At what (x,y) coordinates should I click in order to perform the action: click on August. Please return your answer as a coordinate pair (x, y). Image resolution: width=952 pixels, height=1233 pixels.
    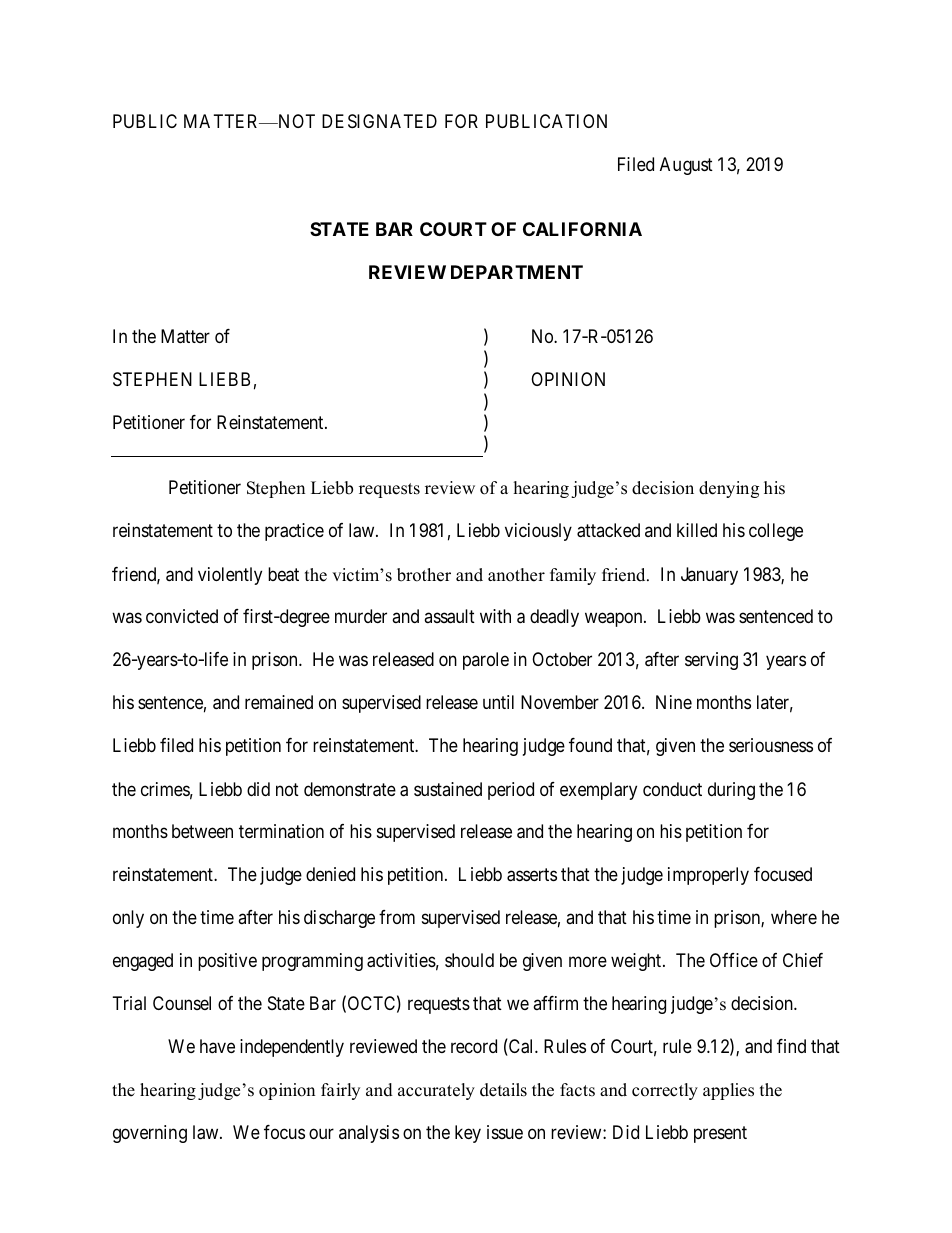
    Looking at the image, I should click on (686, 166).
